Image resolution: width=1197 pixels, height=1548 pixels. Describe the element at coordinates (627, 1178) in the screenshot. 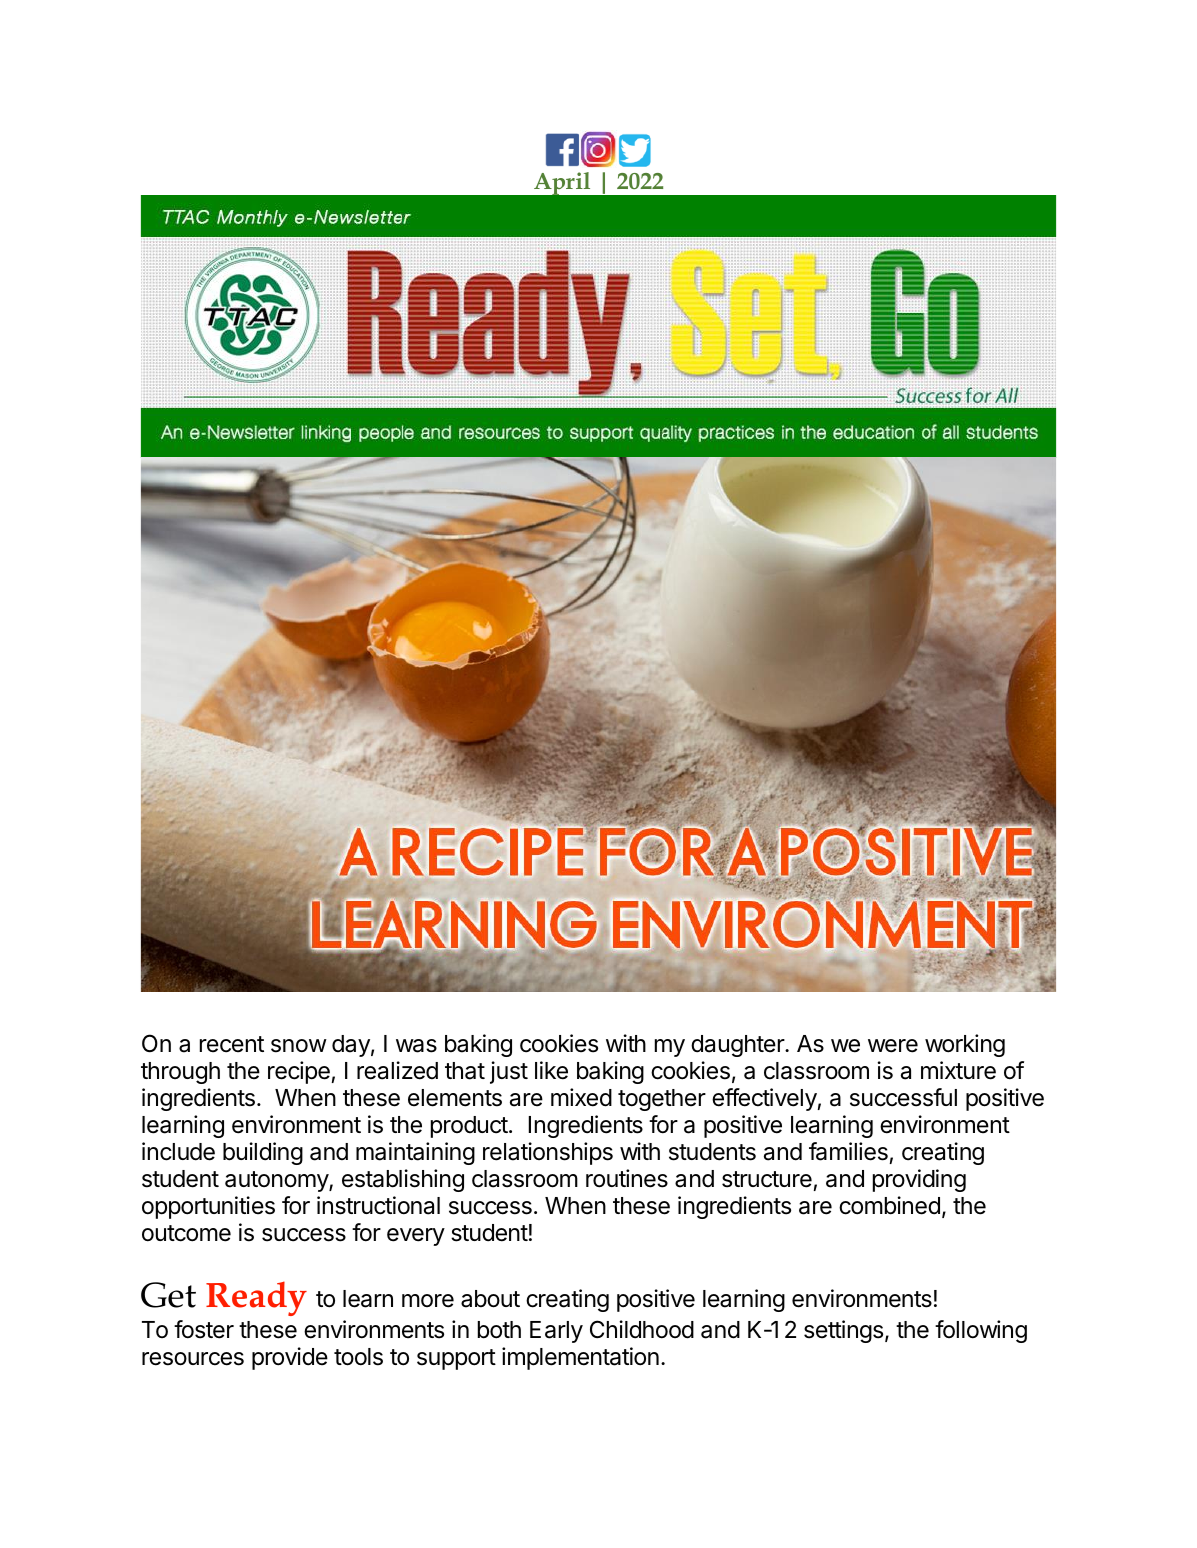

I see `routines` at that location.
